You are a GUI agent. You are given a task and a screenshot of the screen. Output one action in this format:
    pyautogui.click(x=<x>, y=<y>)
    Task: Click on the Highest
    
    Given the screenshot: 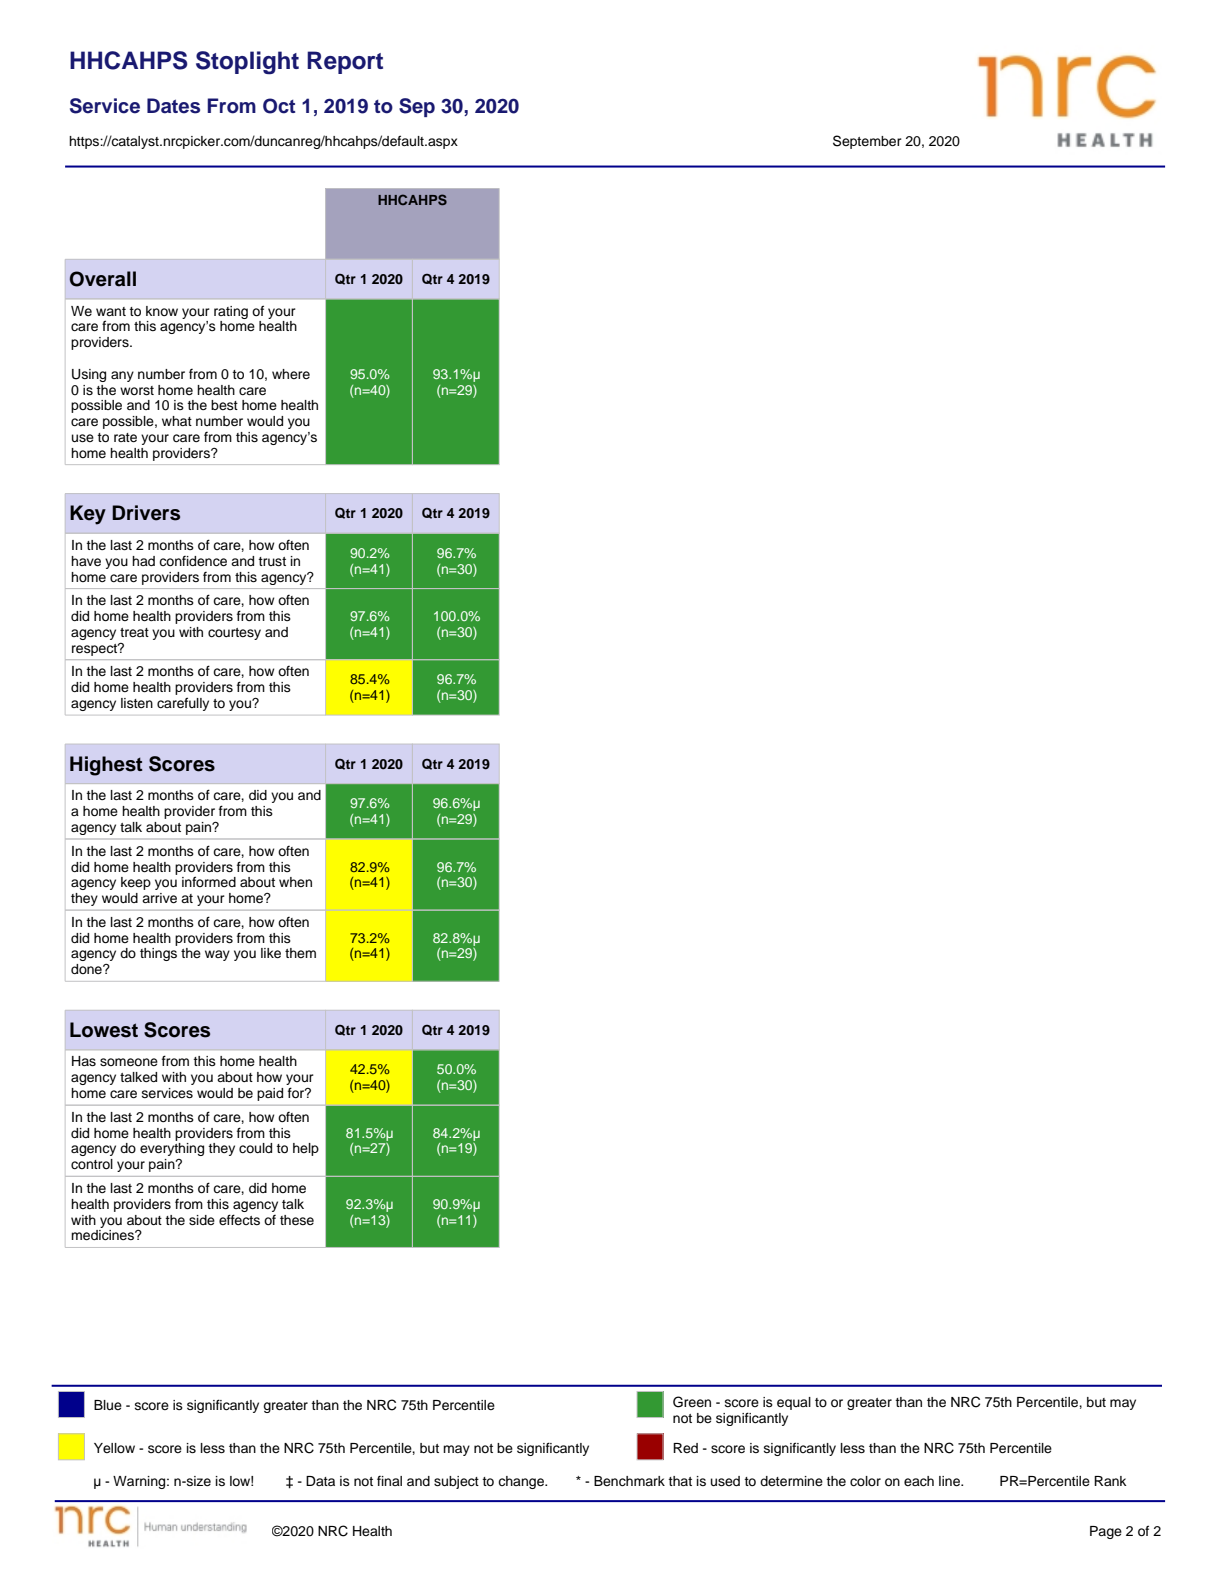 What is the action you would take?
    pyautogui.click(x=106, y=766)
